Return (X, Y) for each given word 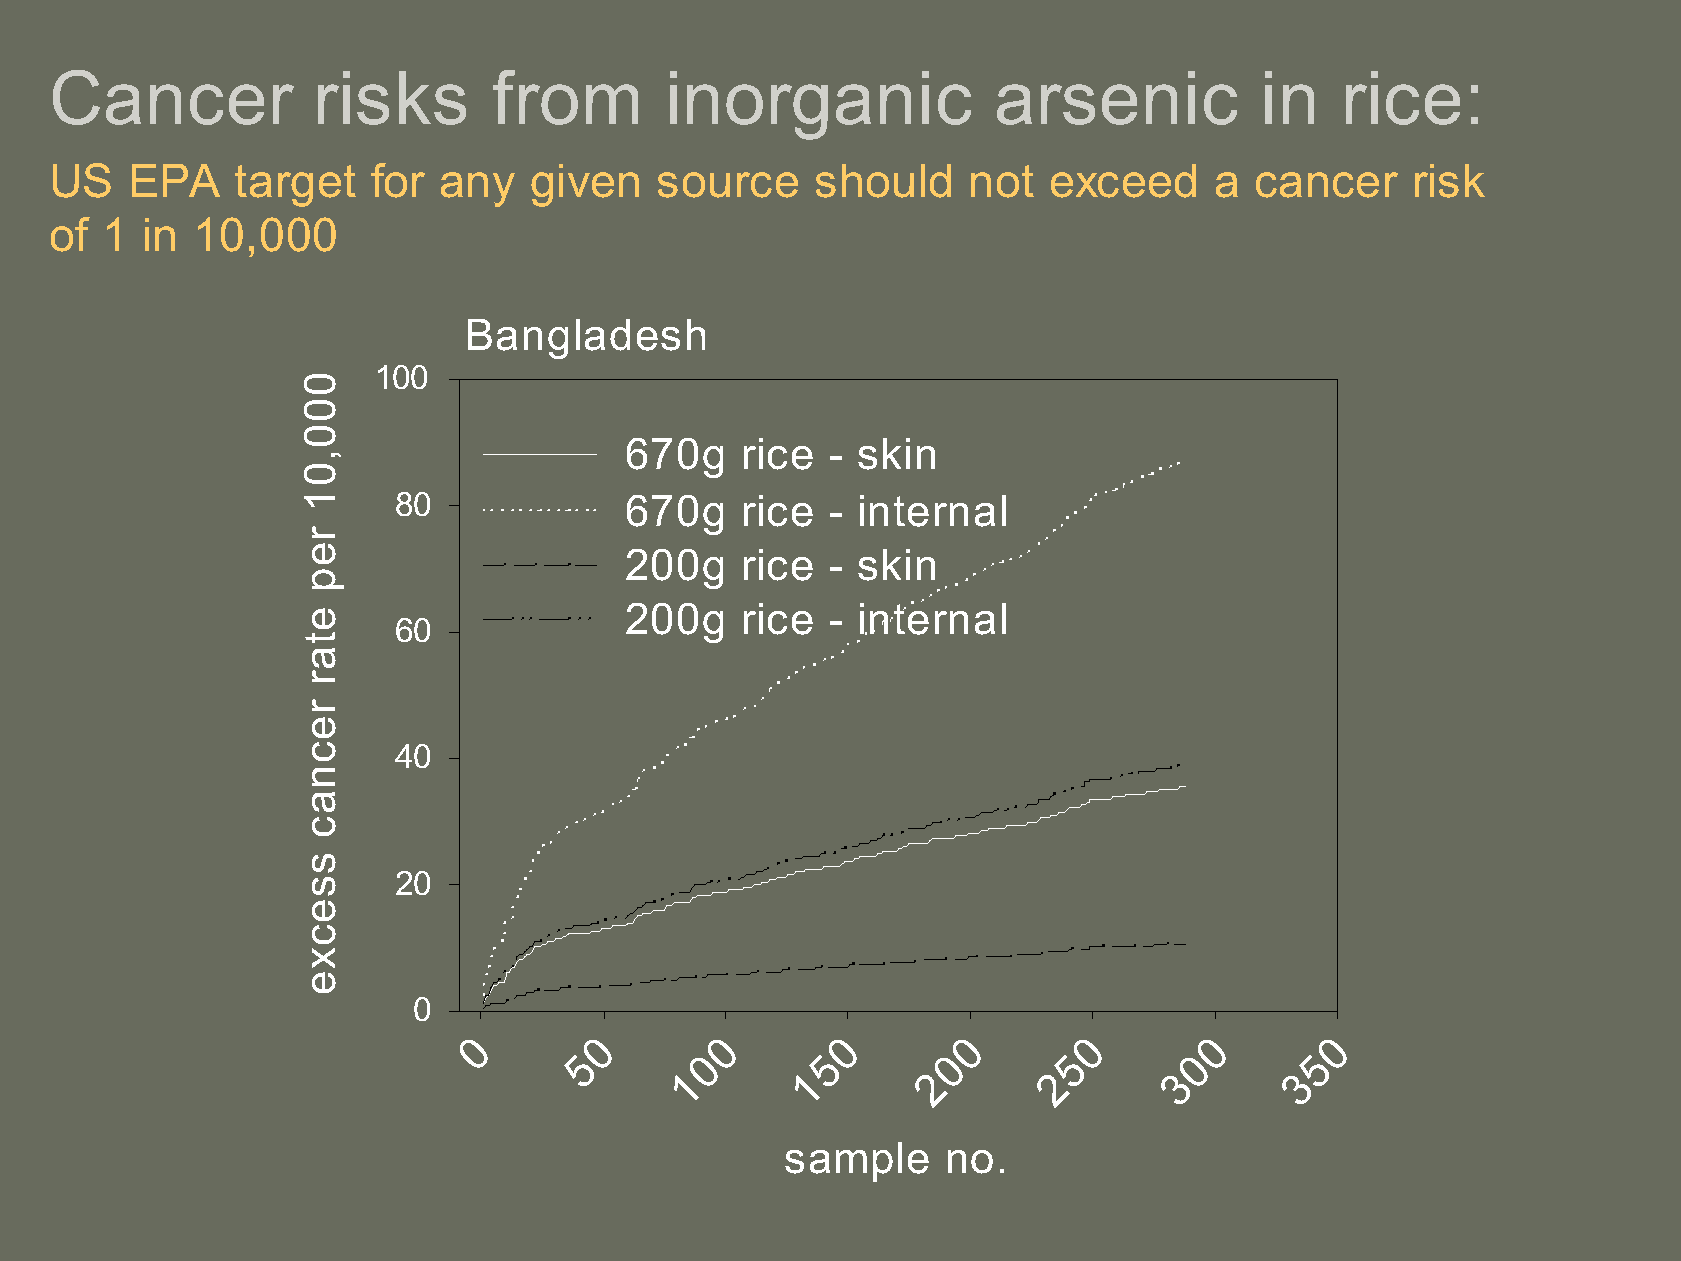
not (1002, 181)
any (478, 189)
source (728, 185)
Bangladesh (586, 339)
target (295, 186)
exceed (1123, 181)
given (585, 185)
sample (857, 1162)
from (565, 97)
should (883, 181)
